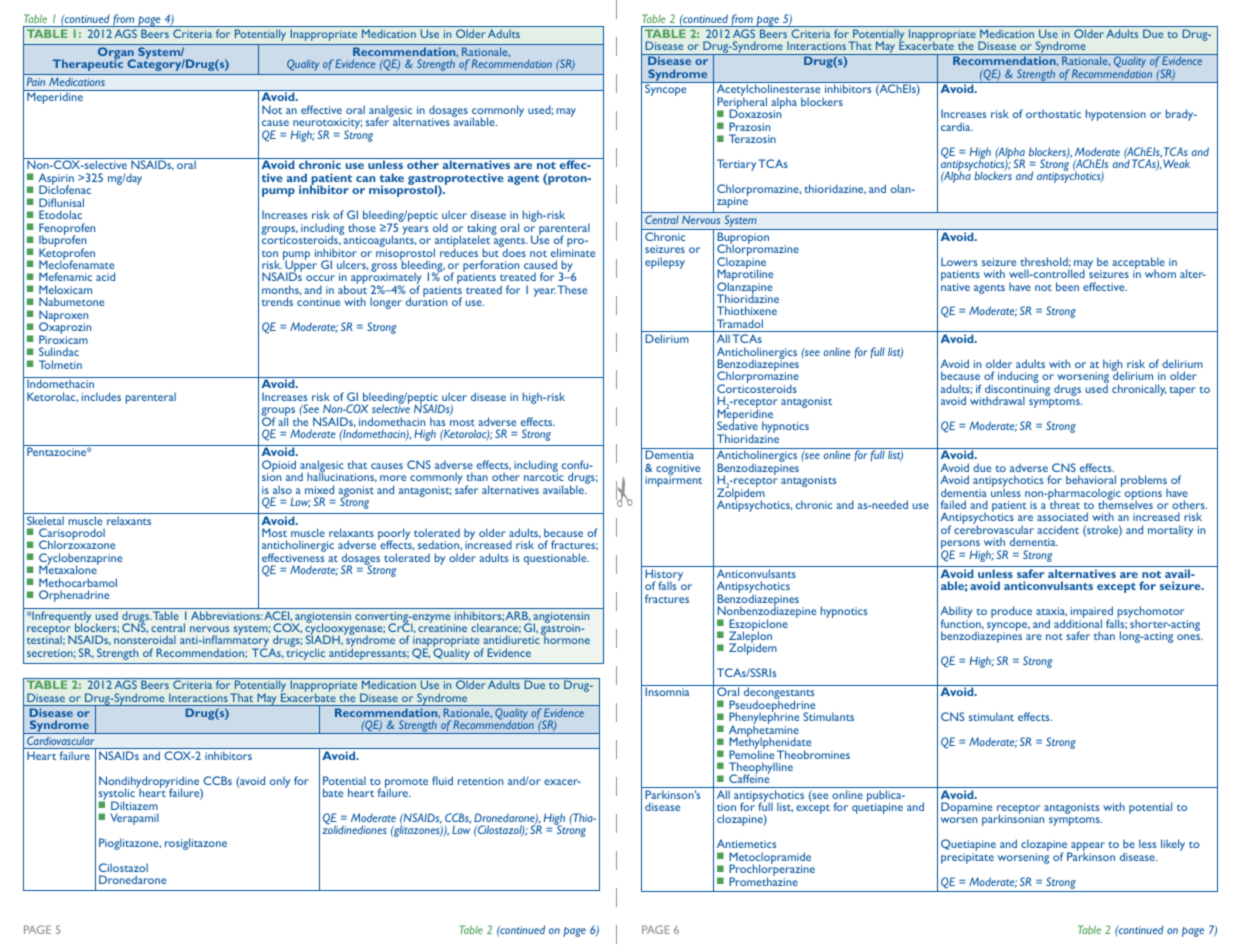  I want to click on rosiglitazone, so click(196, 844).
